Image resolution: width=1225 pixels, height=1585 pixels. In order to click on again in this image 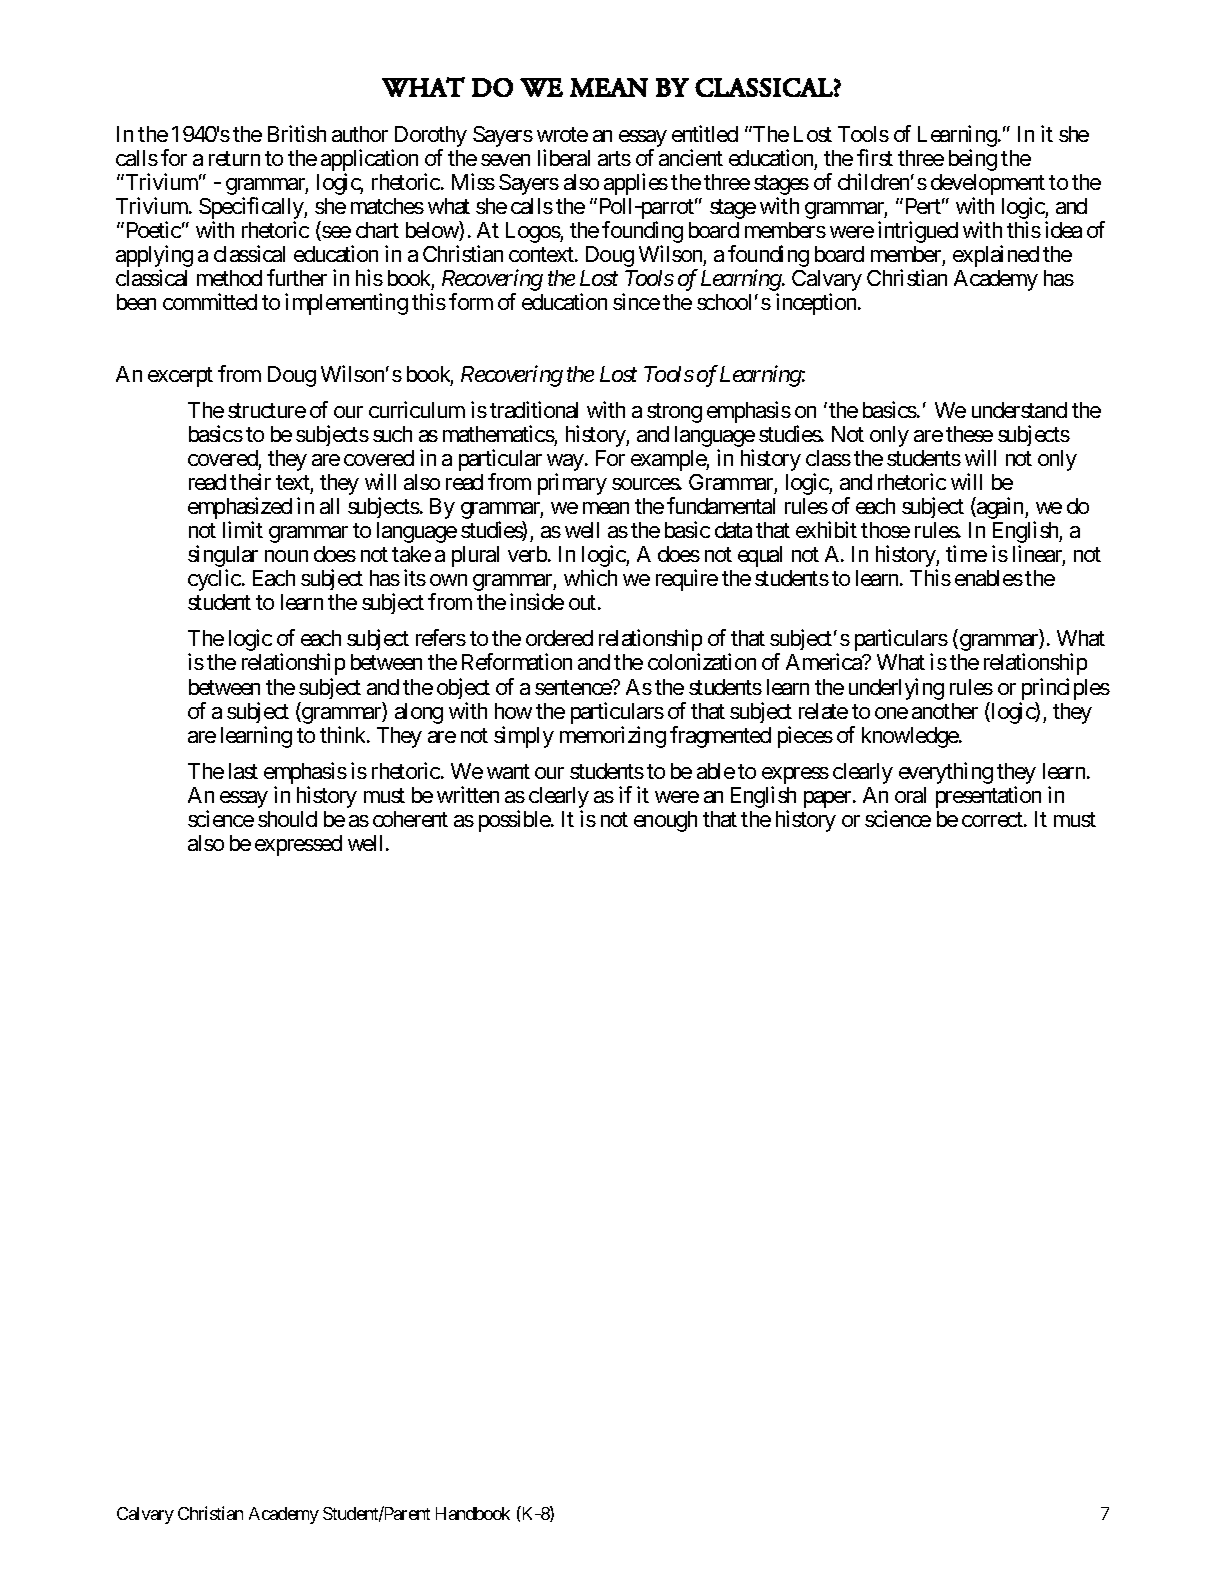, I will do `click(1000, 508)`.
